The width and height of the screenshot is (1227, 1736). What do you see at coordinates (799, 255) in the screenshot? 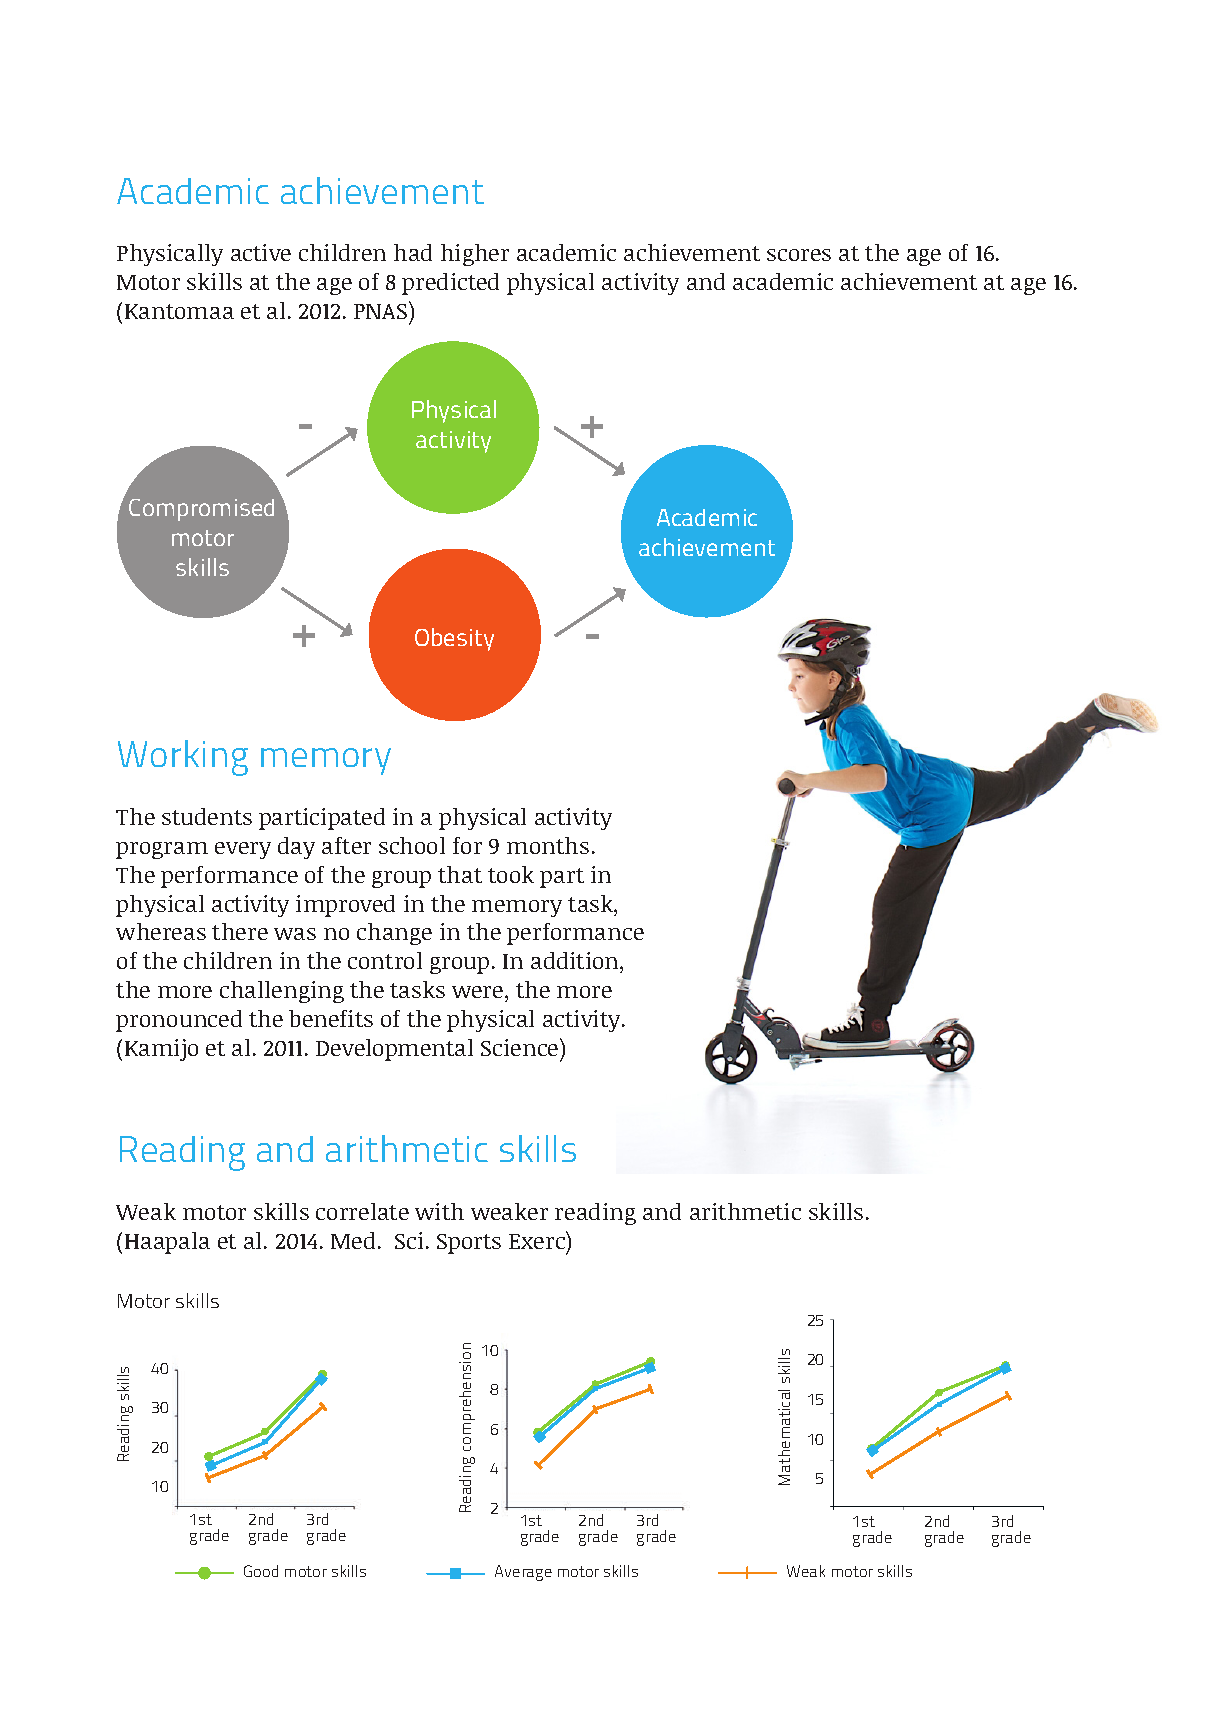
I see `scores` at bounding box center [799, 255].
